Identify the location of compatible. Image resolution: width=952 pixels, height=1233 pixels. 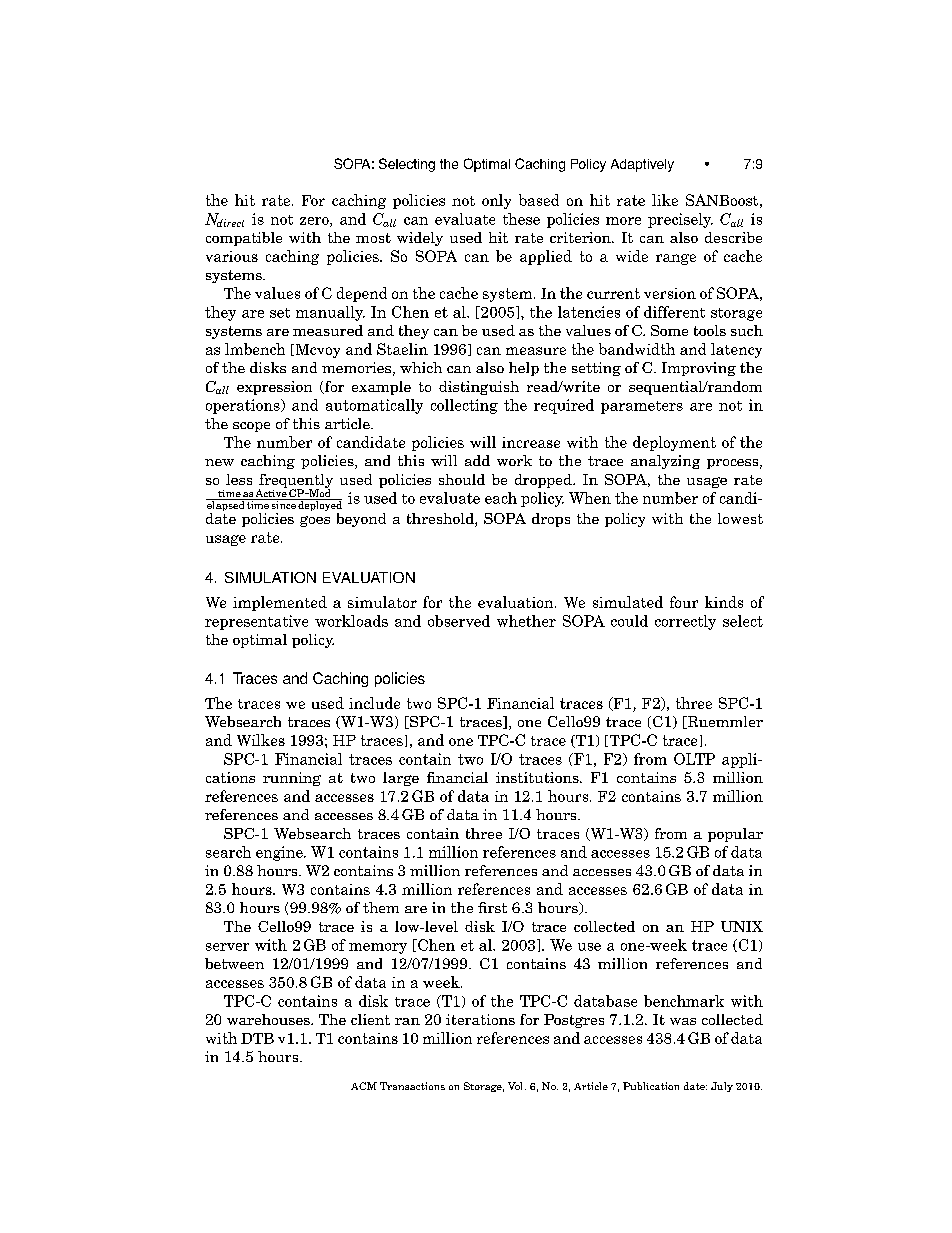
(244, 239).
